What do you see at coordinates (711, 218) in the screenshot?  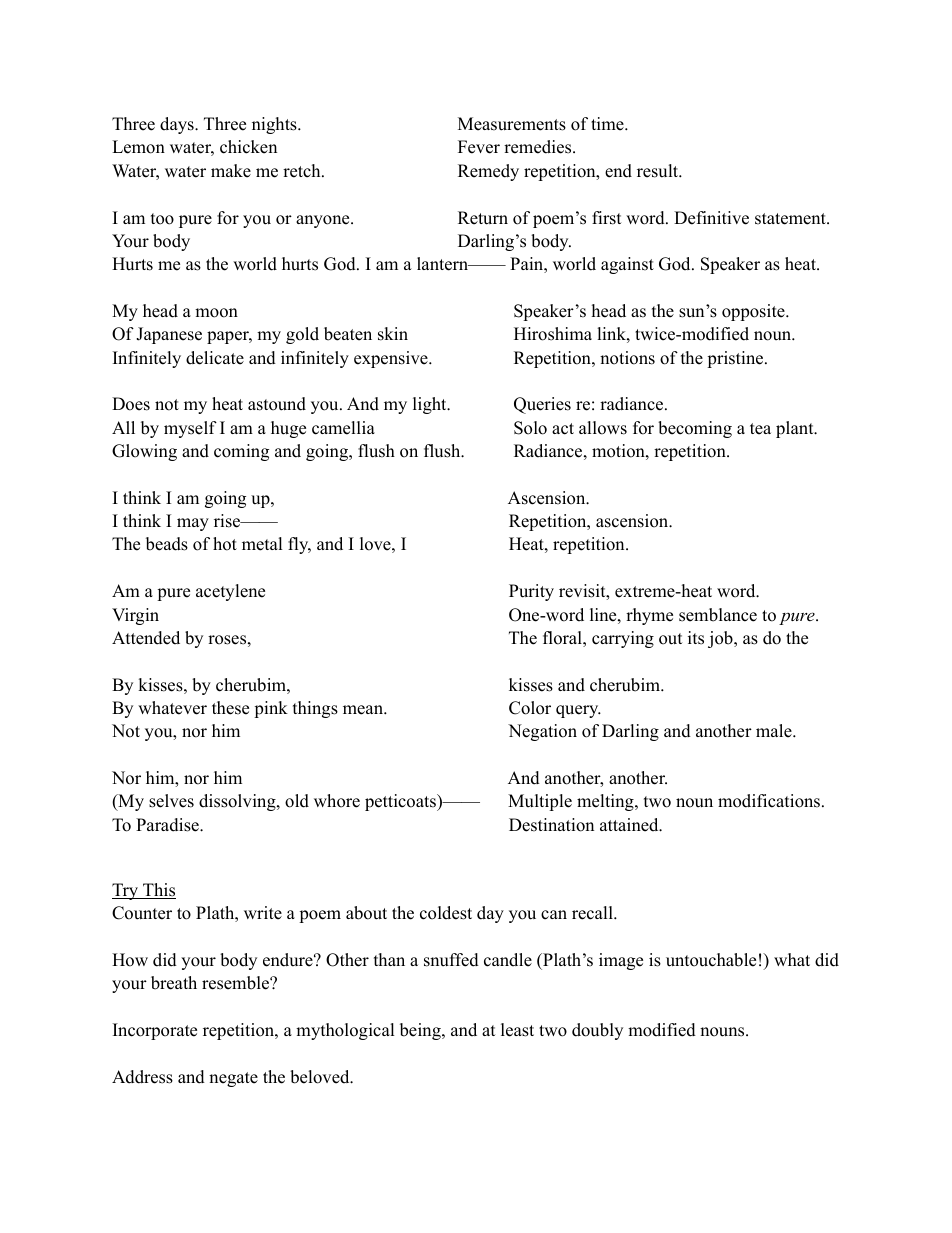 I see `Definitive` at bounding box center [711, 218].
